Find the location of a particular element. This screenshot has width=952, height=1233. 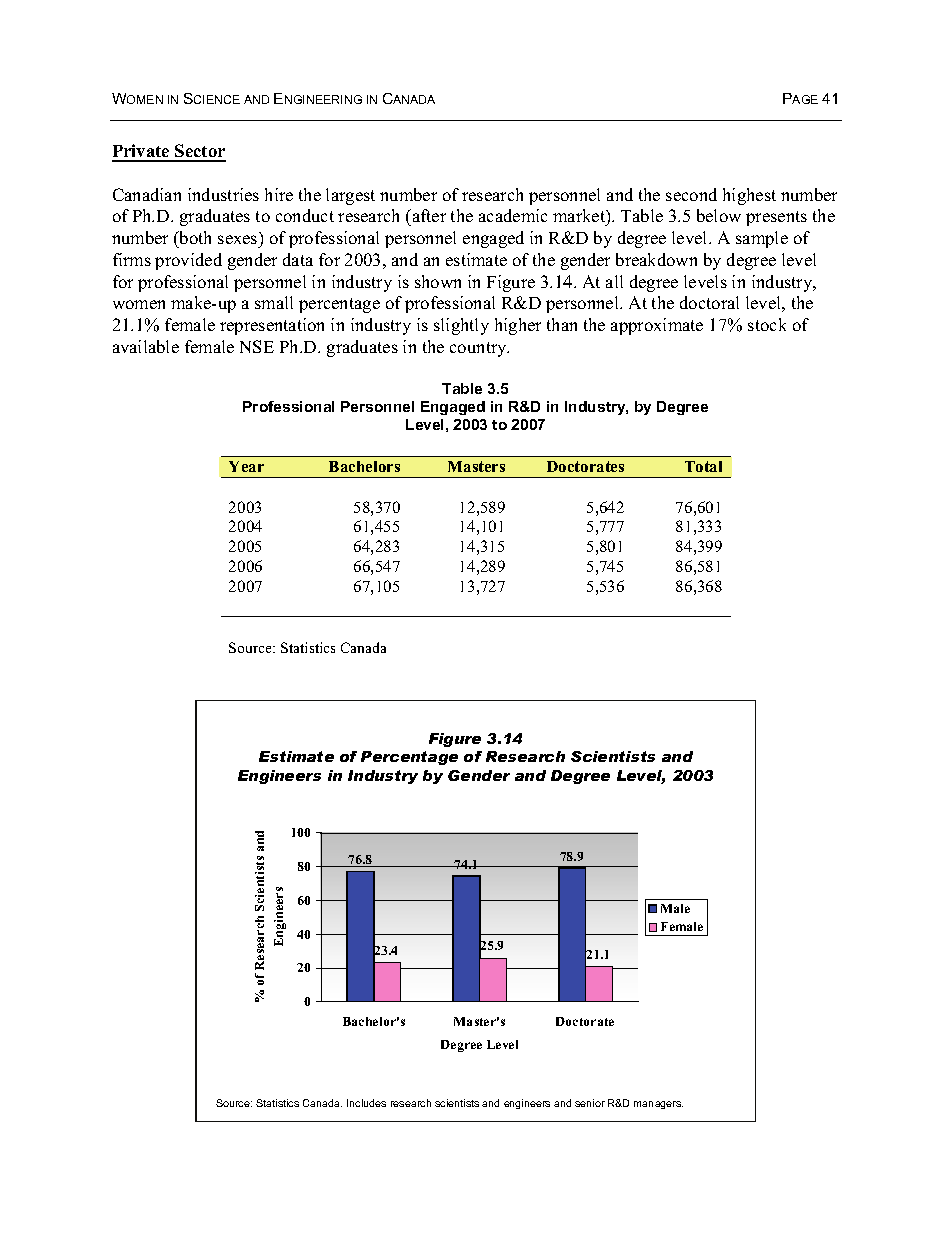

managers is located at coordinates (658, 1105).
